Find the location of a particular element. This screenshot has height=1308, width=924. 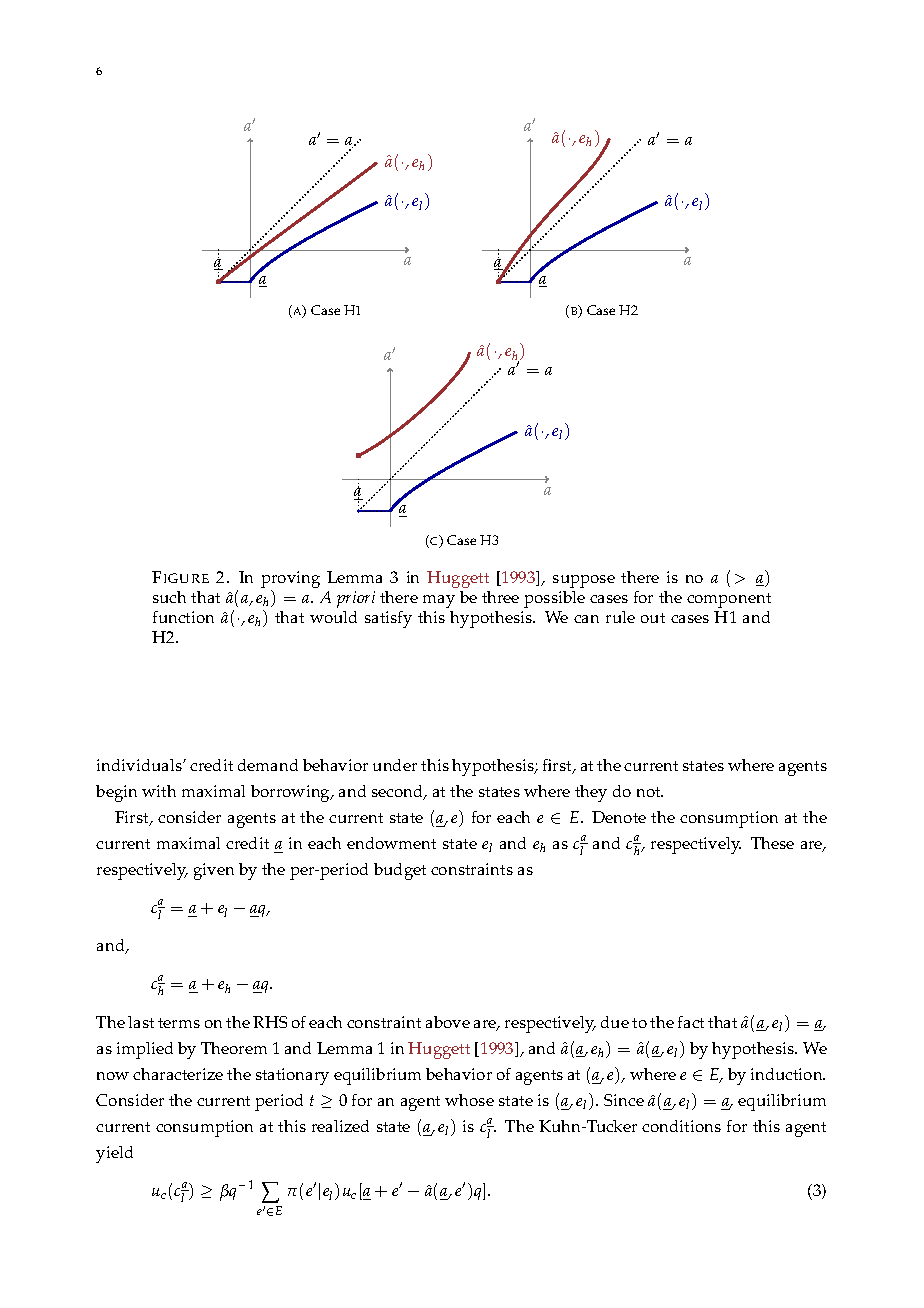

such is located at coordinates (169, 597).
